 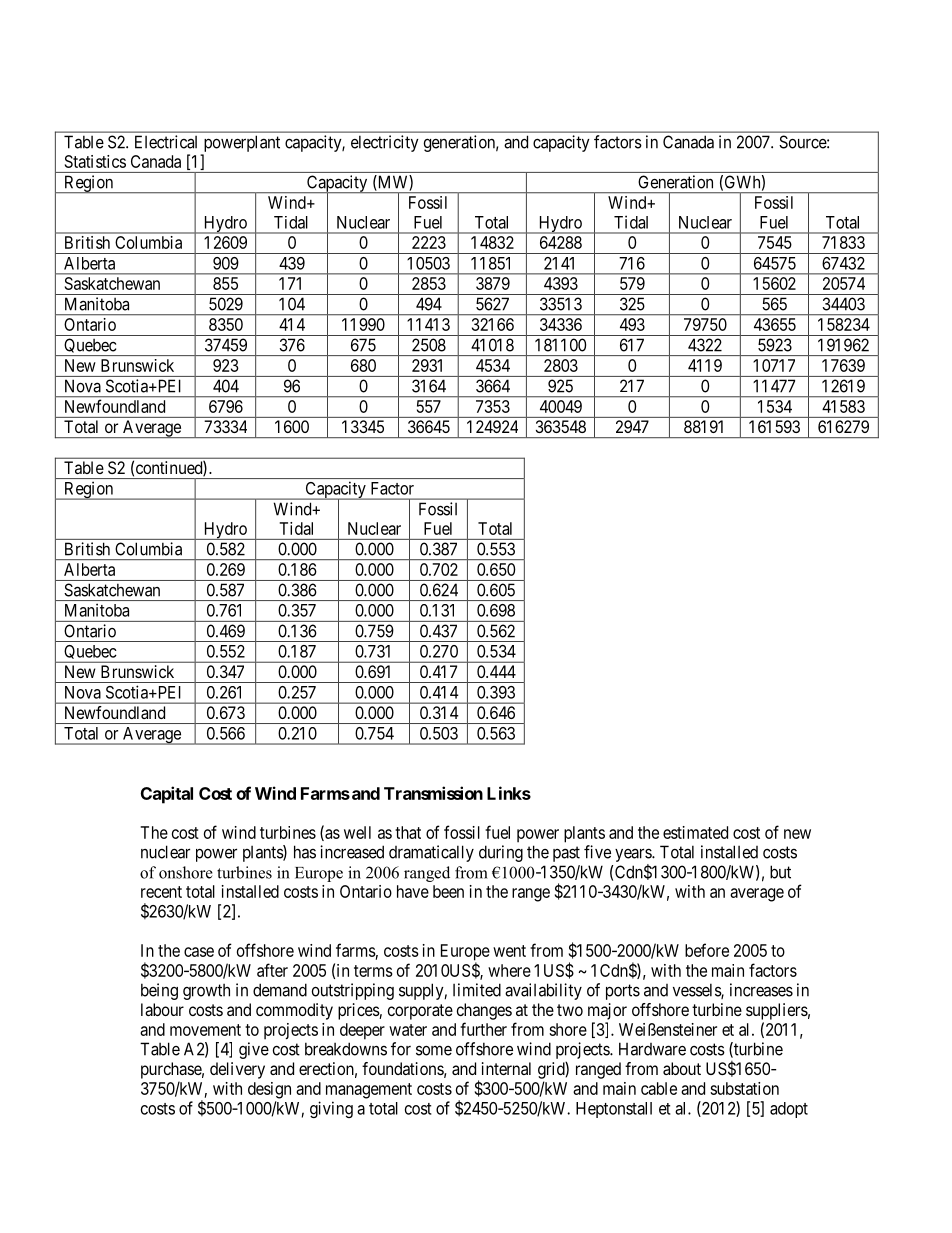 What do you see at coordinates (95, 161) in the screenshot?
I see `Statistics` at bounding box center [95, 161].
